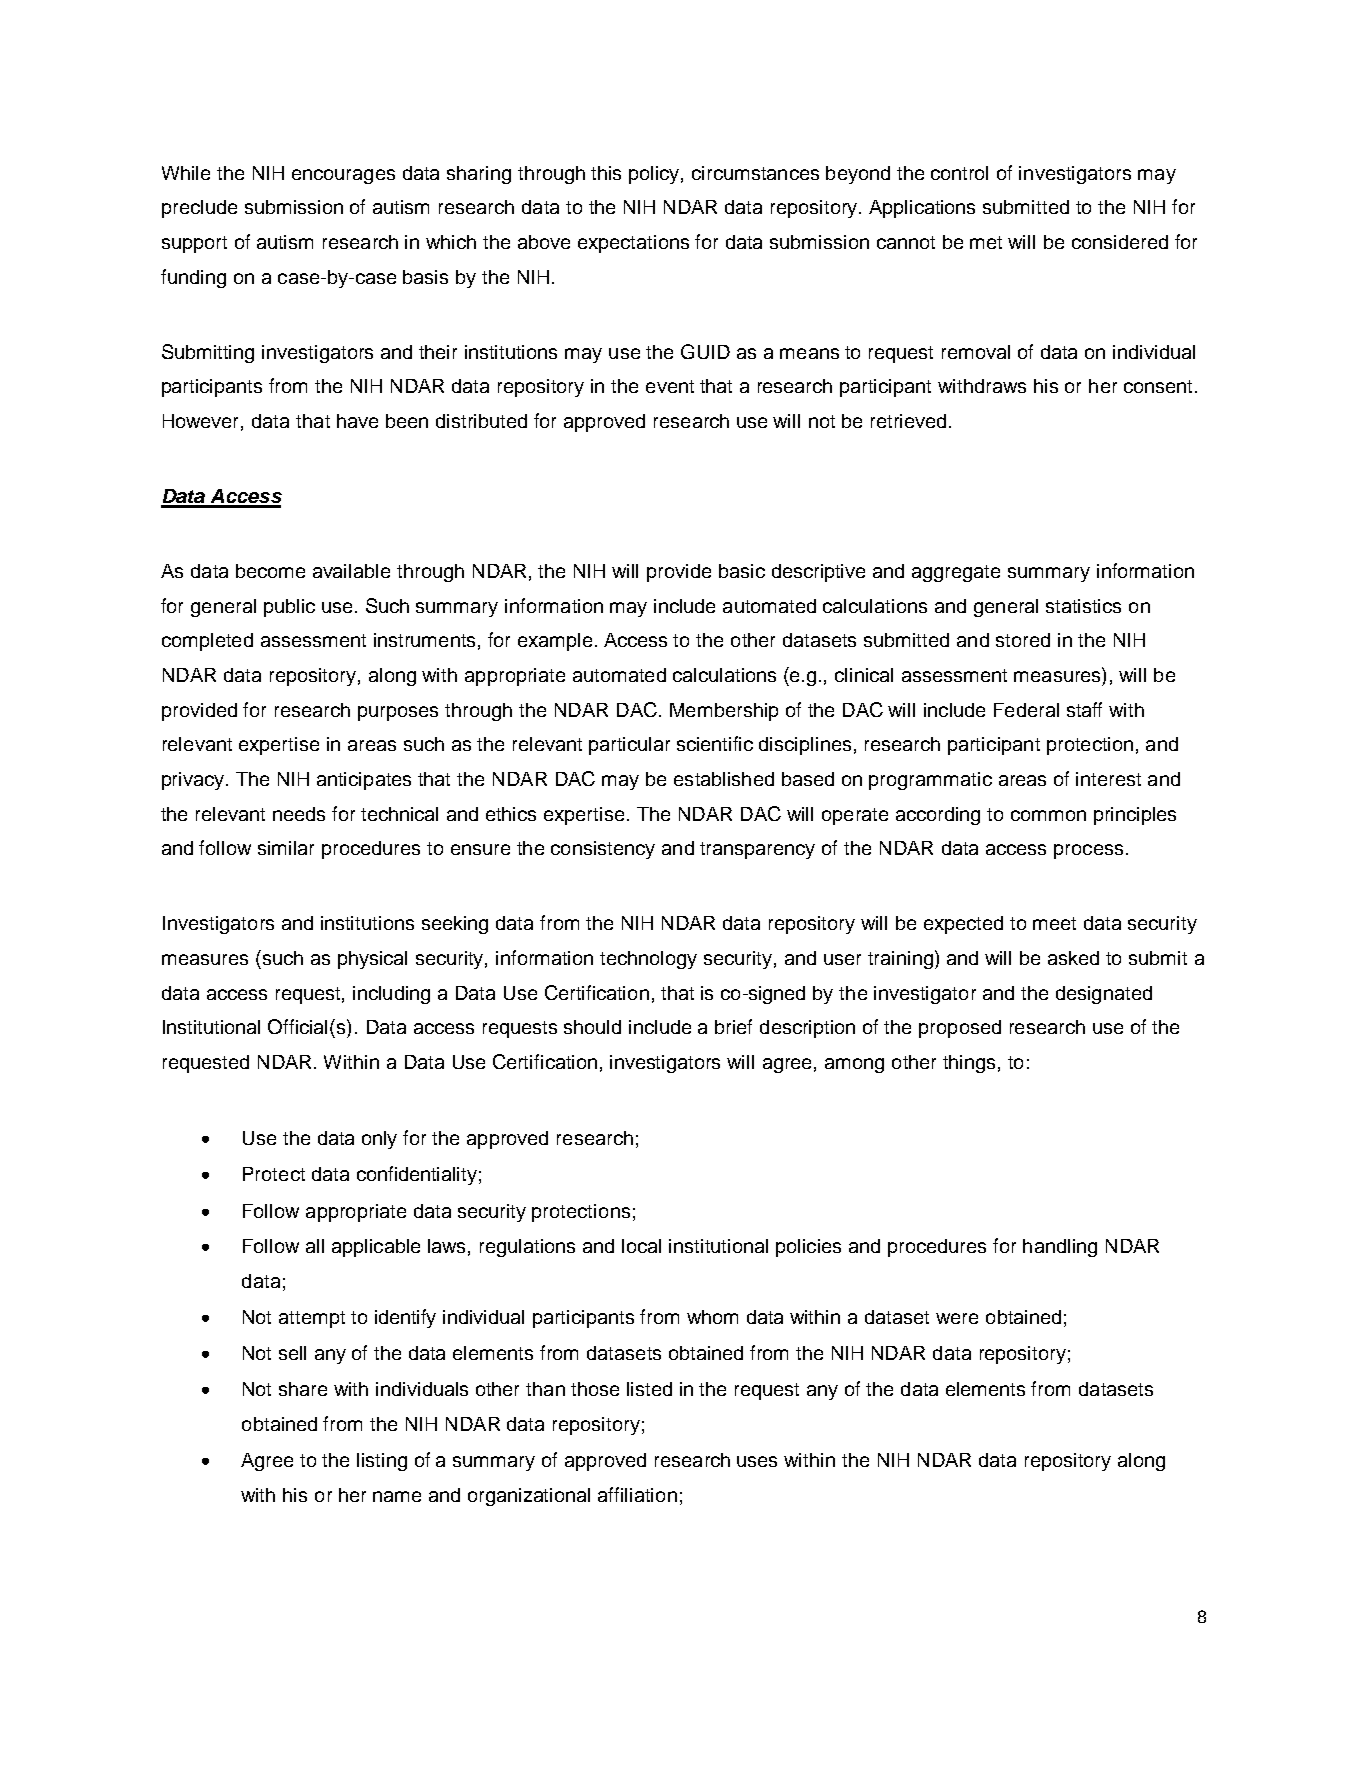 This screenshot has height=1770, width=1368. I want to click on expectations, so click(633, 244).
